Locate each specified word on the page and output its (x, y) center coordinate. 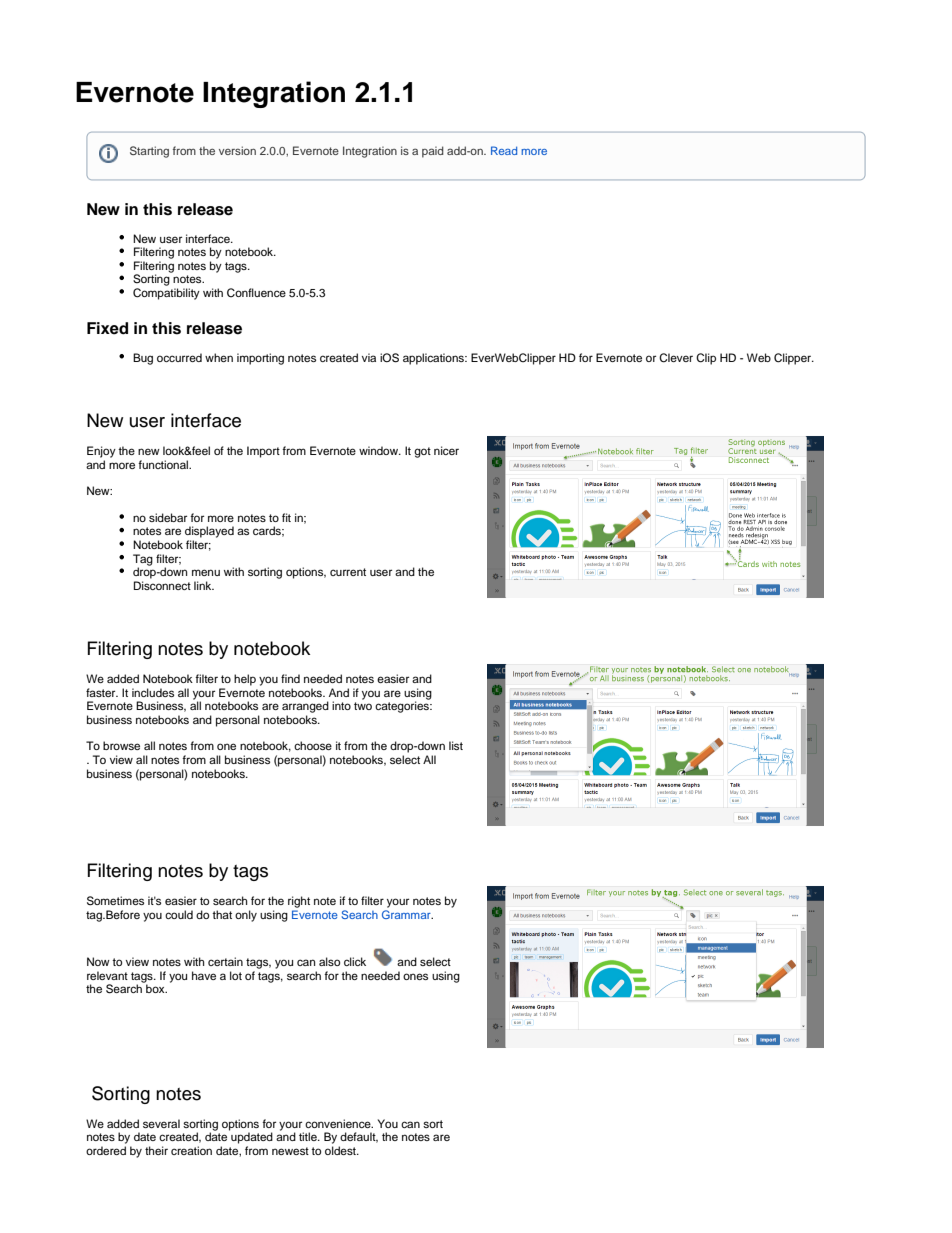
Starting (149, 152)
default (359, 1137)
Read (504, 150)
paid (433, 152)
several (161, 1123)
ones (415, 976)
